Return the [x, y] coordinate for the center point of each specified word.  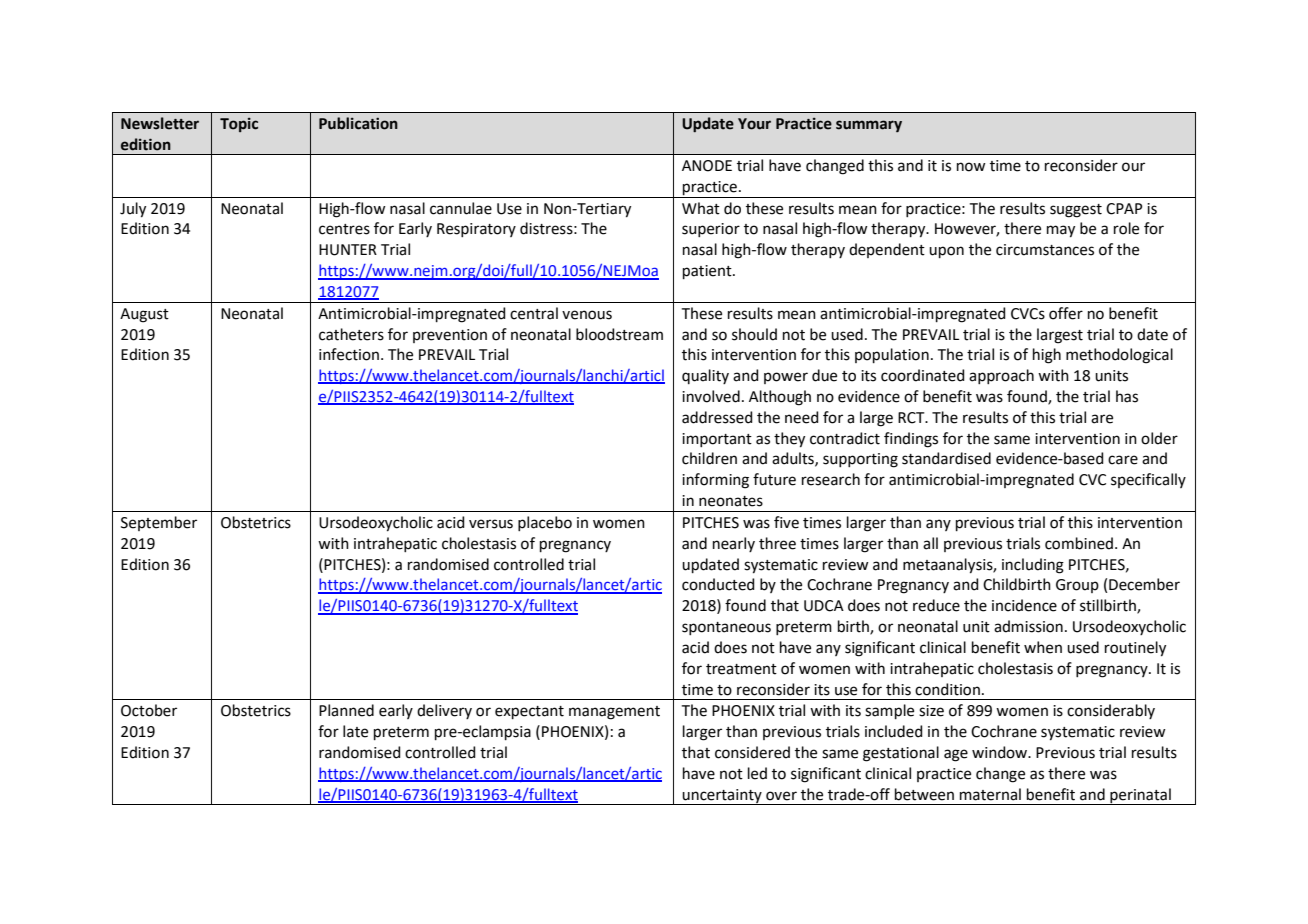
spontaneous [726, 628]
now [971, 167]
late [355, 731]
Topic [239, 125]
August [144, 315]
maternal [990, 794]
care [1123, 460]
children [709, 458]
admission [1028, 626]
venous [587, 315]
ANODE [707, 166]
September [159, 523]
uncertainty [722, 797]
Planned [346, 710]
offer [1066, 313]
